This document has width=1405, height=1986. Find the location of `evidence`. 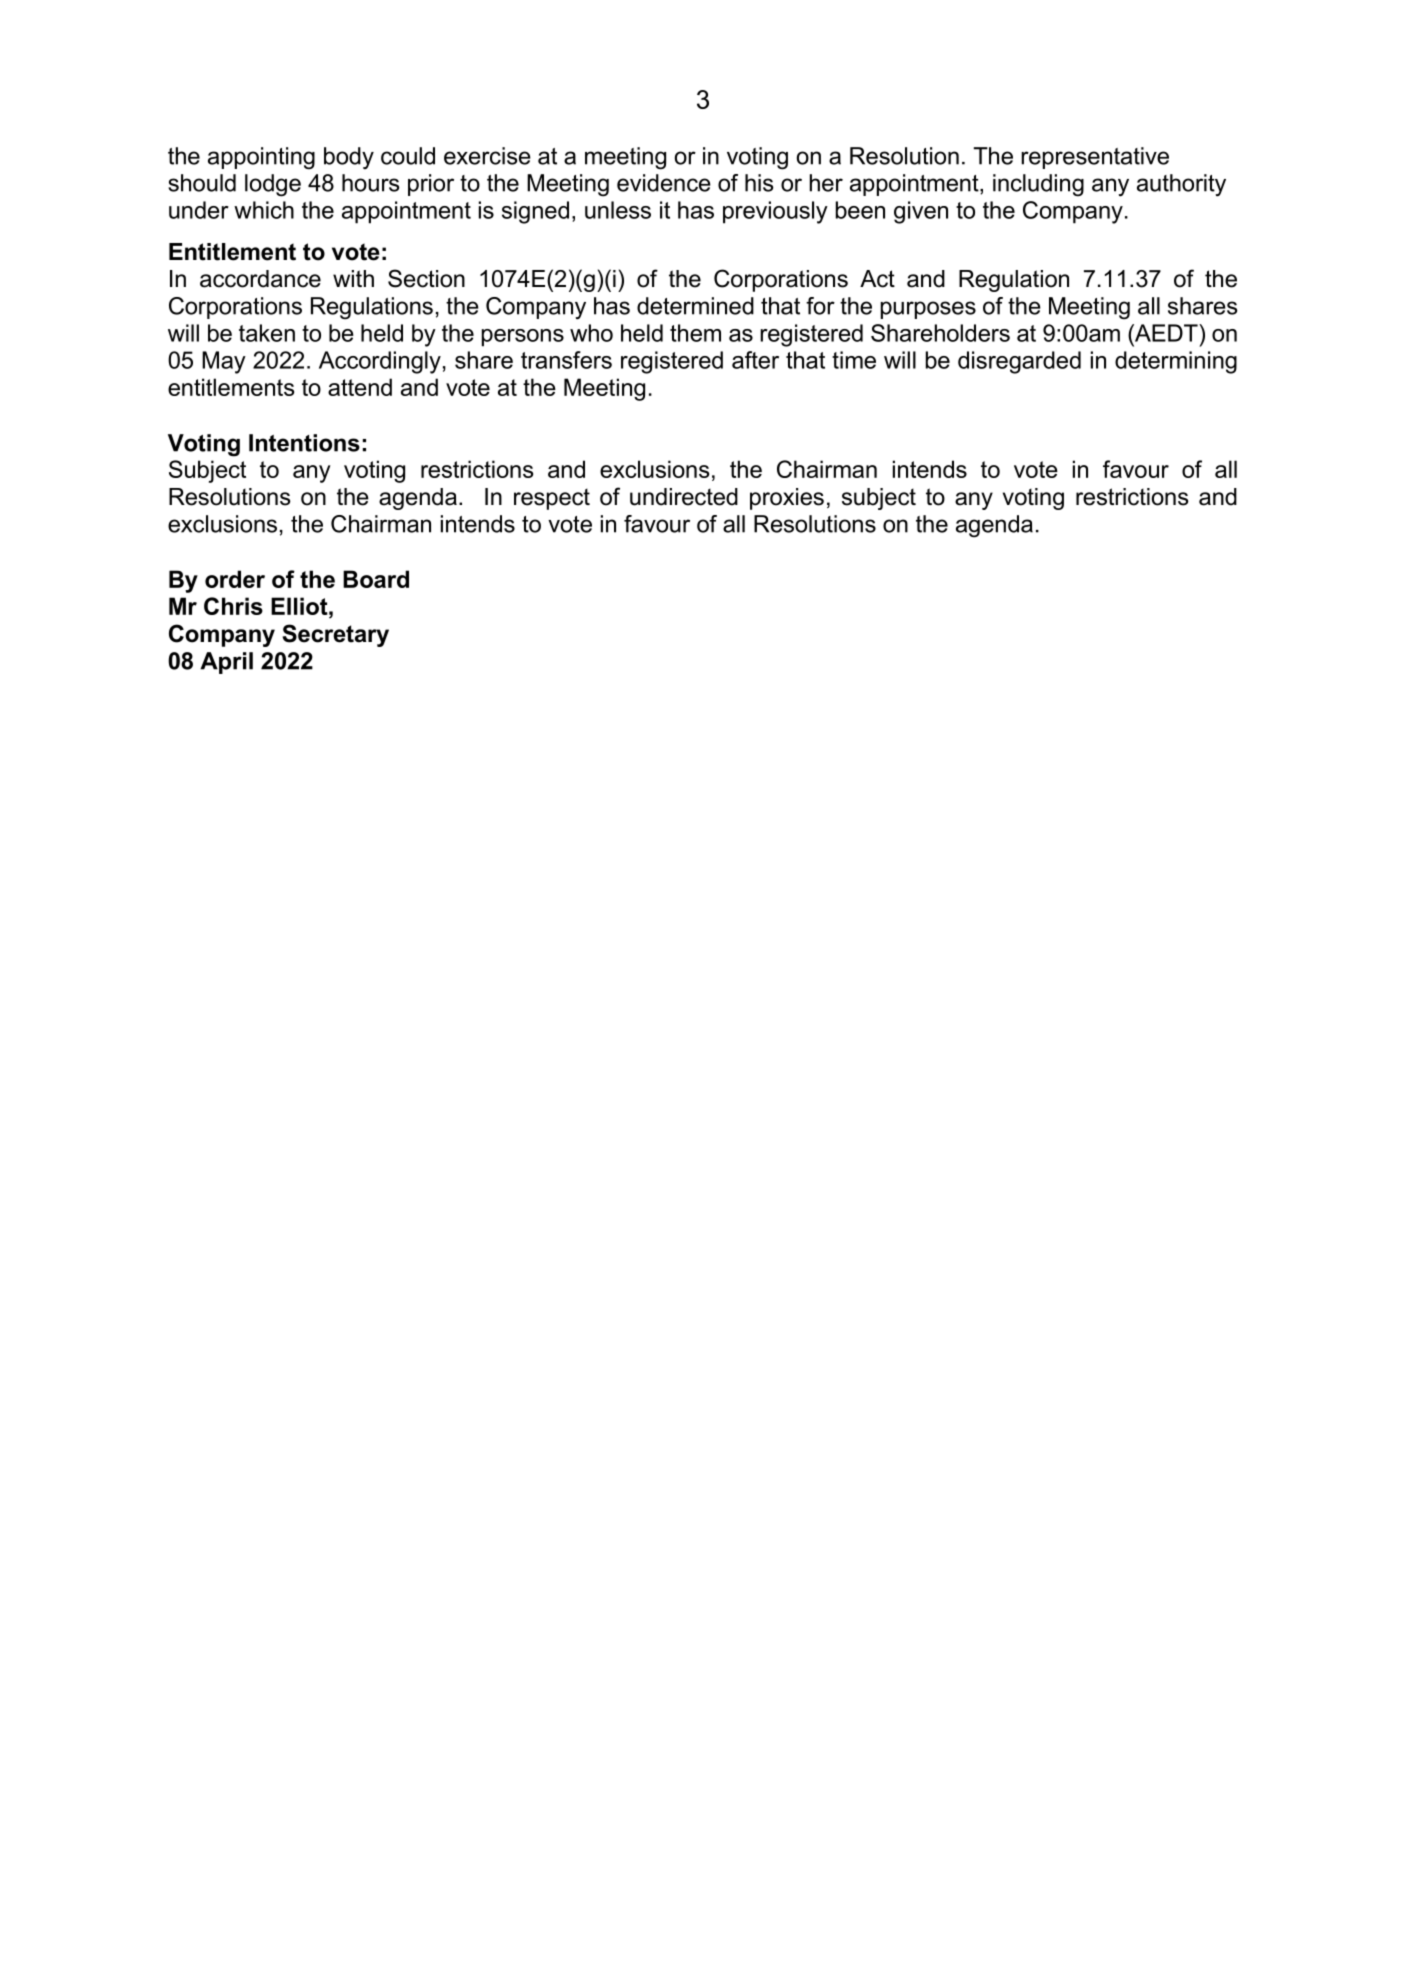

evidence is located at coordinates (664, 183).
